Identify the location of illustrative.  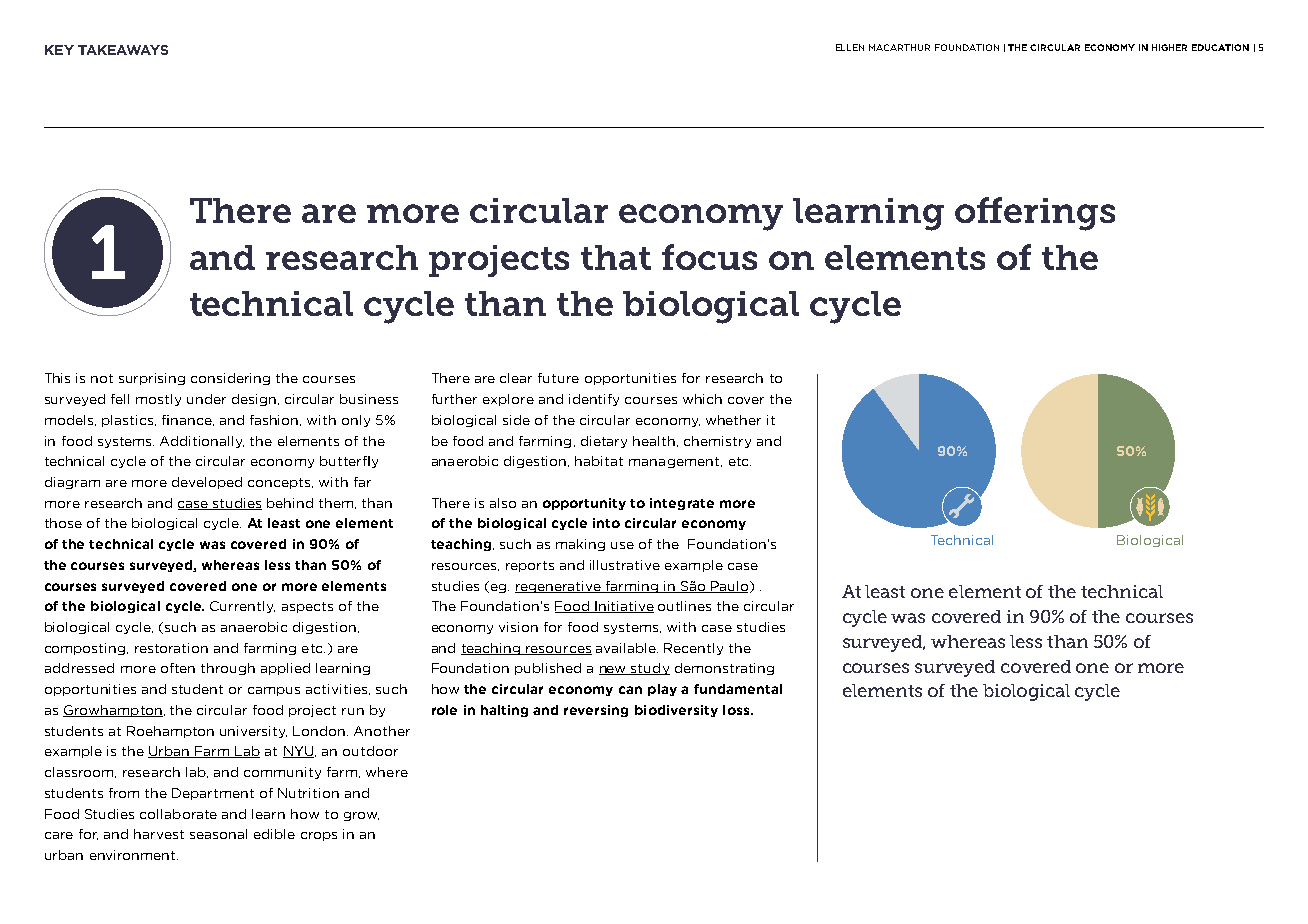
(625, 565).
